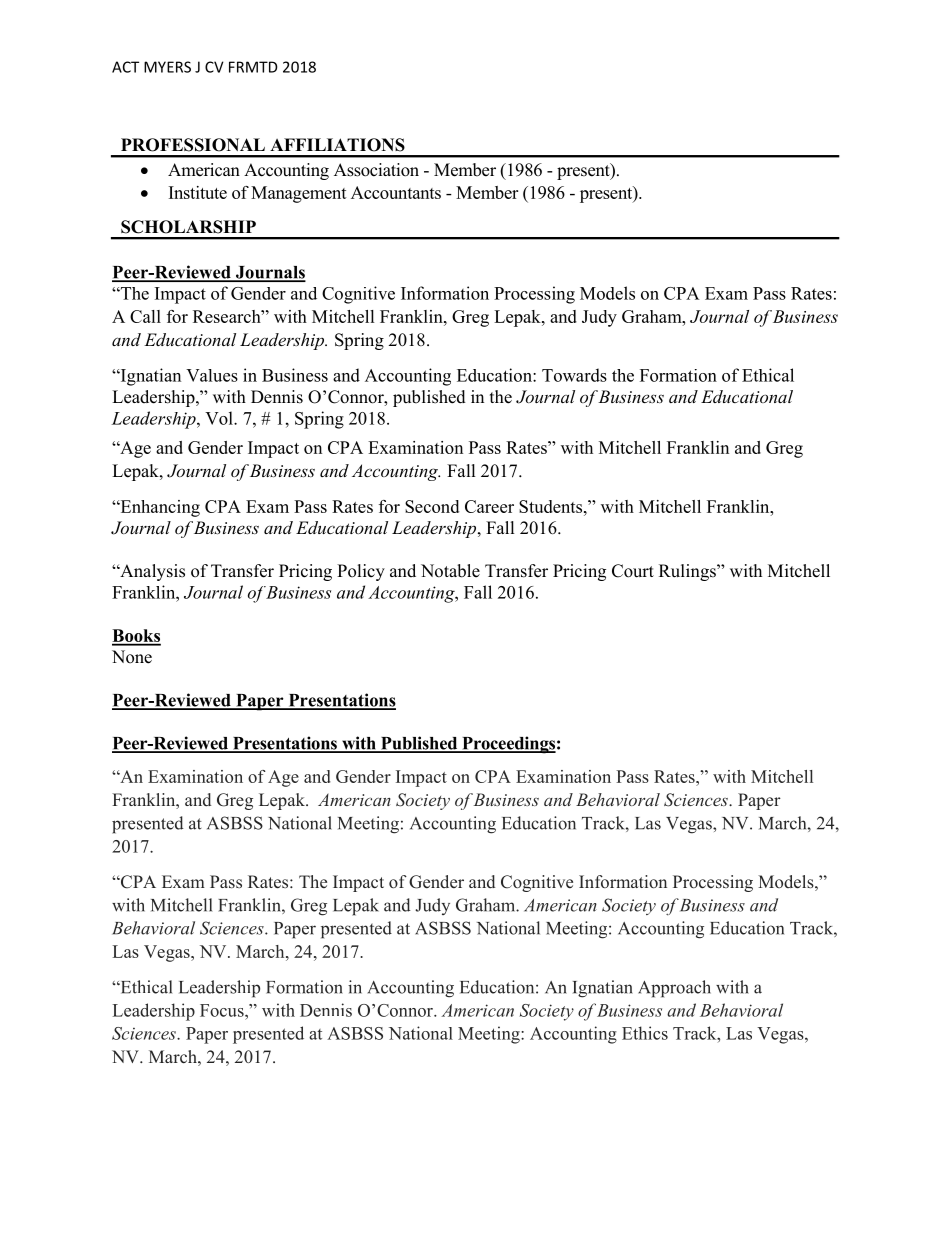 The image size is (952, 1233). What do you see at coordinates (396, 192) in the image?
I see `Accountants` at bounding box center [396, 192].
